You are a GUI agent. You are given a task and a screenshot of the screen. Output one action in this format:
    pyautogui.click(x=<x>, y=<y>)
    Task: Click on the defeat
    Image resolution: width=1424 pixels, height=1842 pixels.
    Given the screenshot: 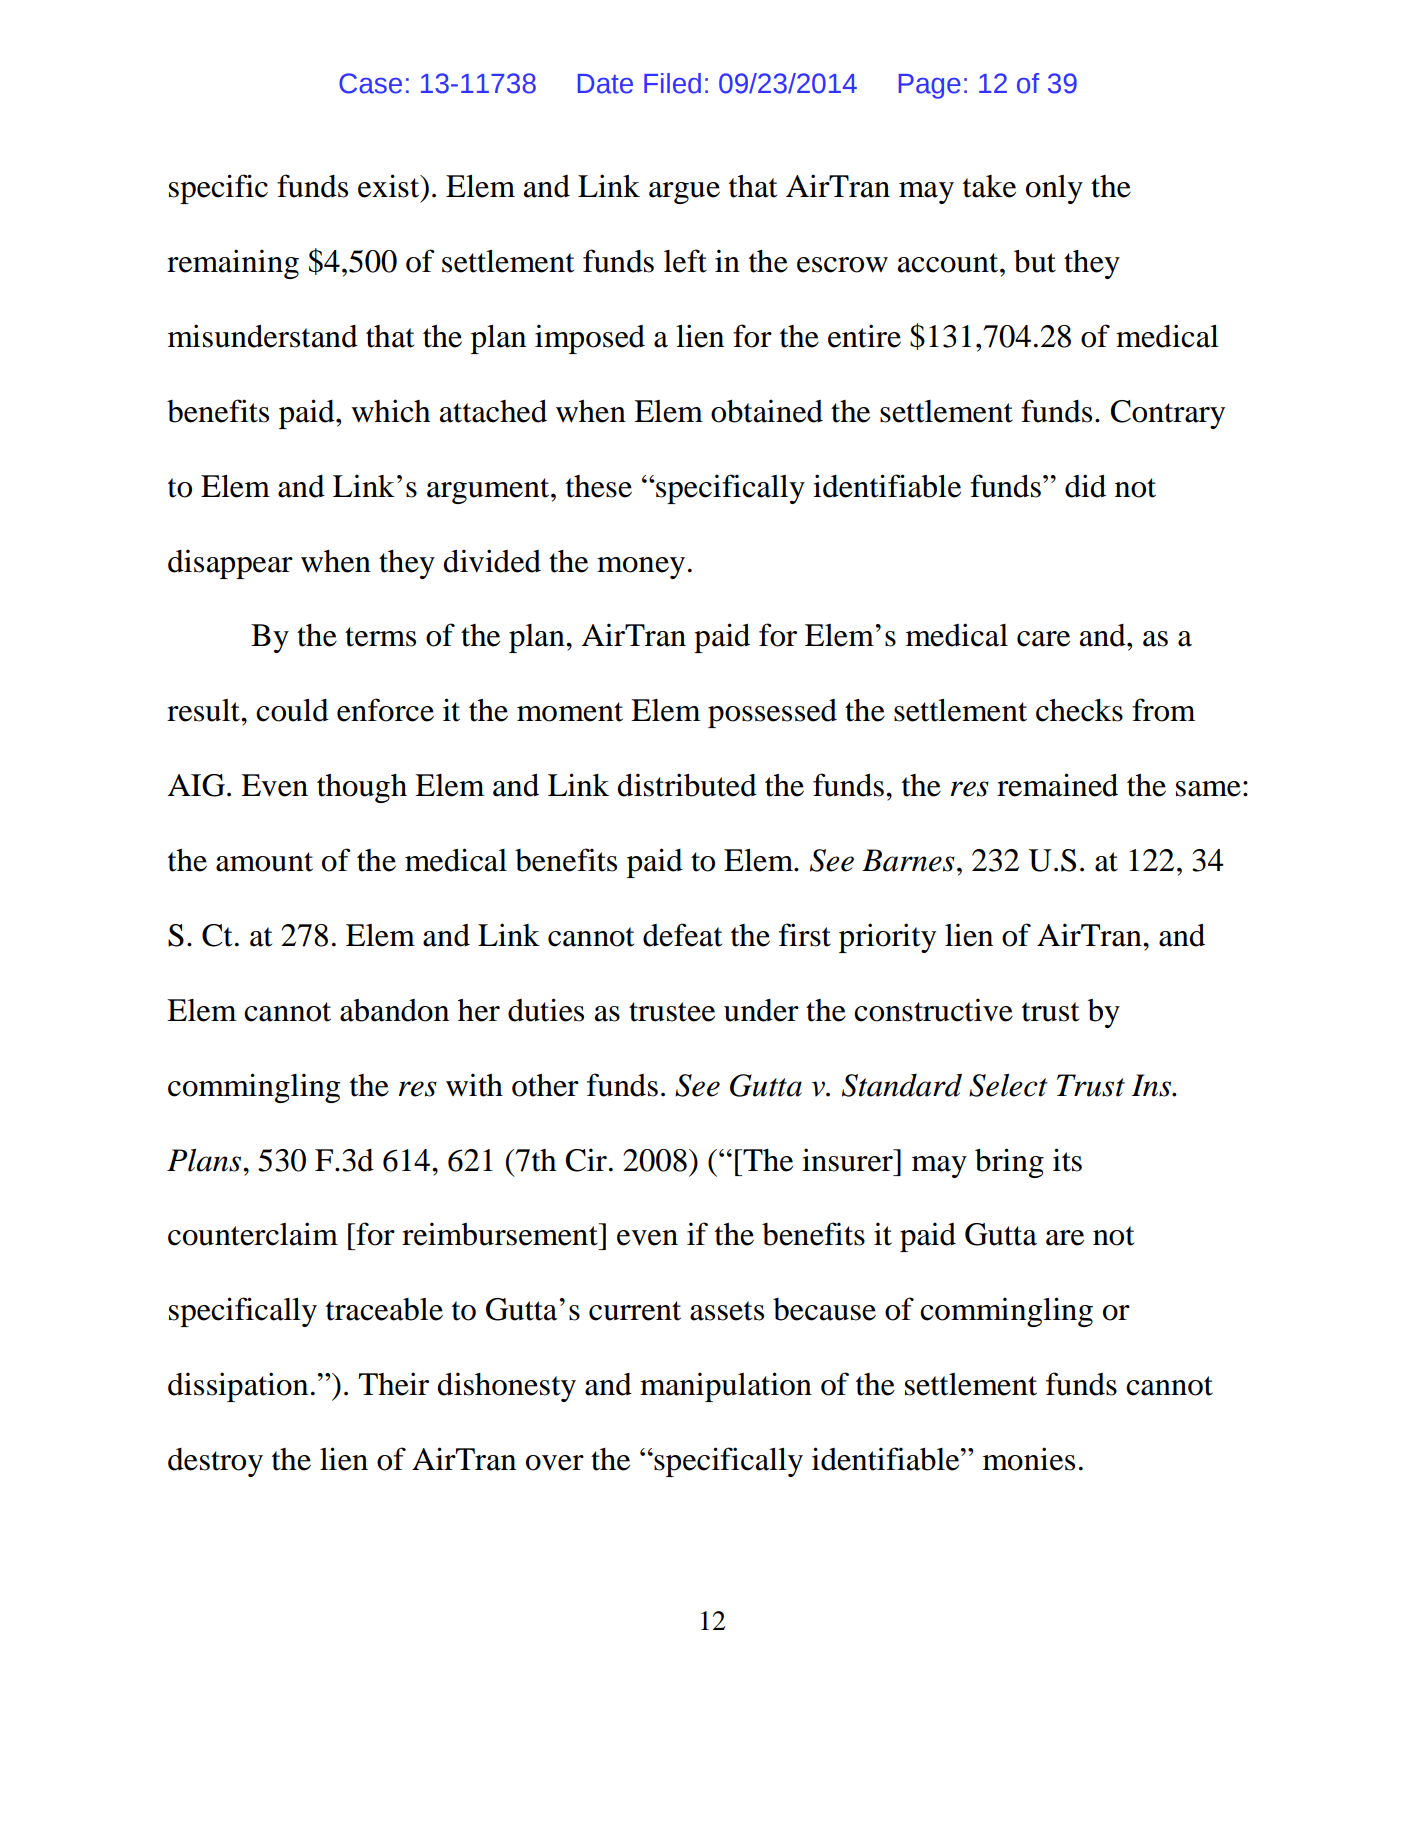 What is the action you would take?
    pyautogui.click(x=682, y=935)
